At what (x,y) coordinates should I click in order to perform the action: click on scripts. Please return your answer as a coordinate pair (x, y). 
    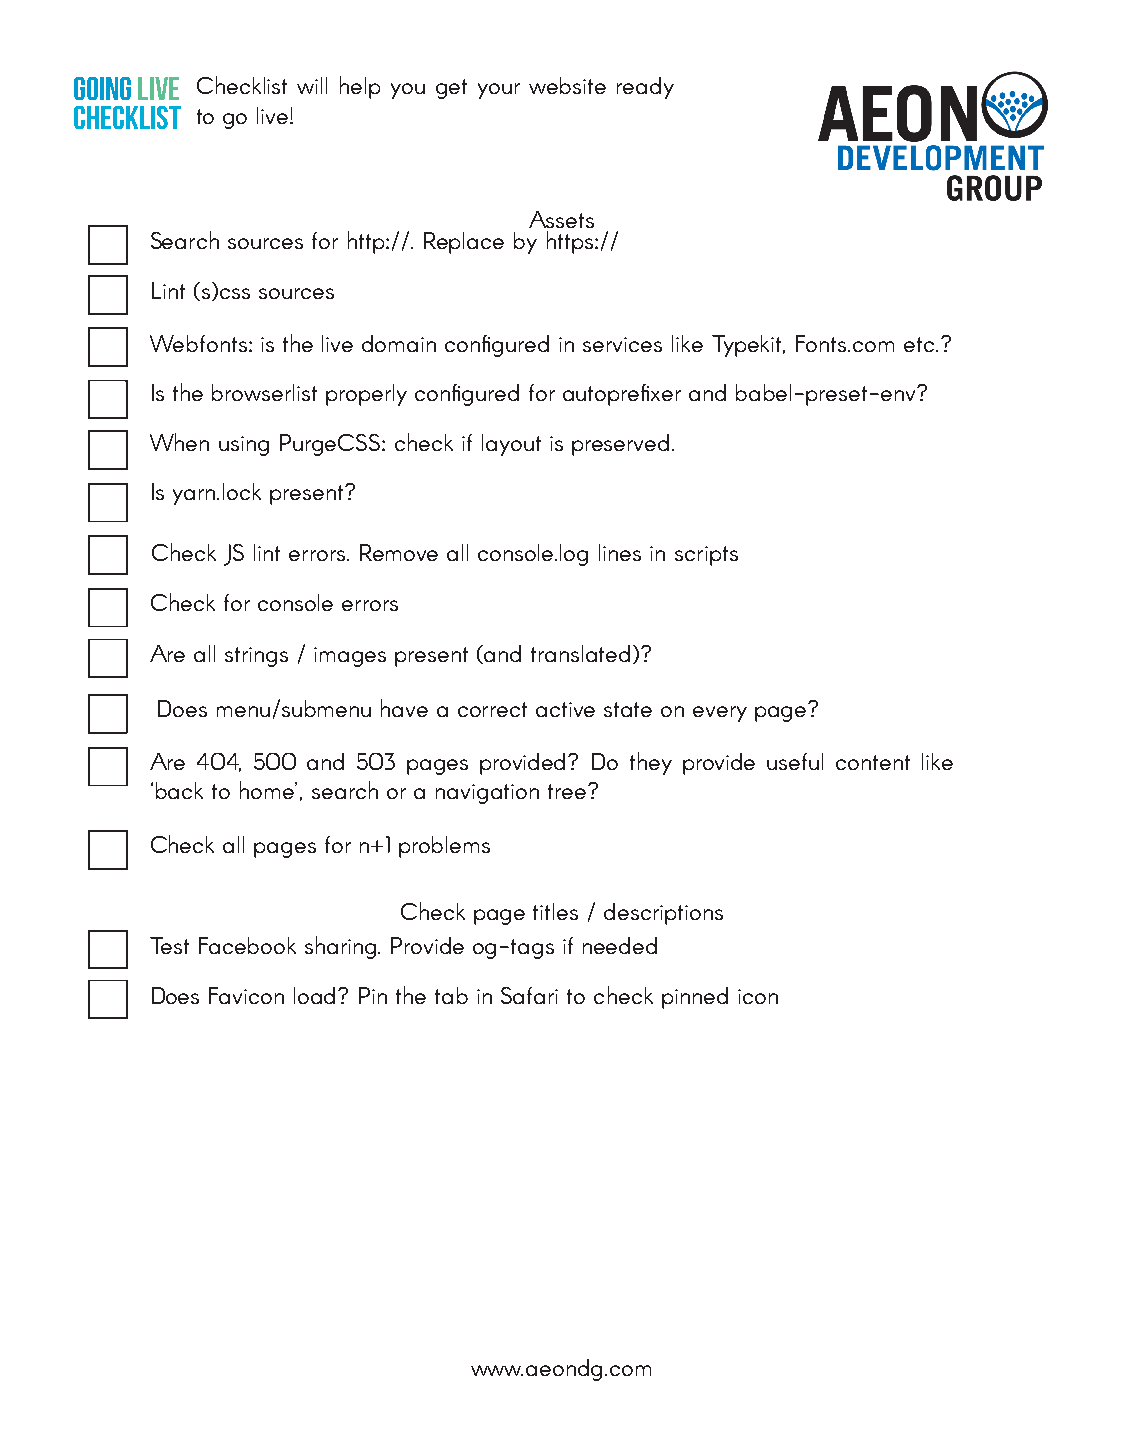
    Looking at the image, I should click on (706, 556).
